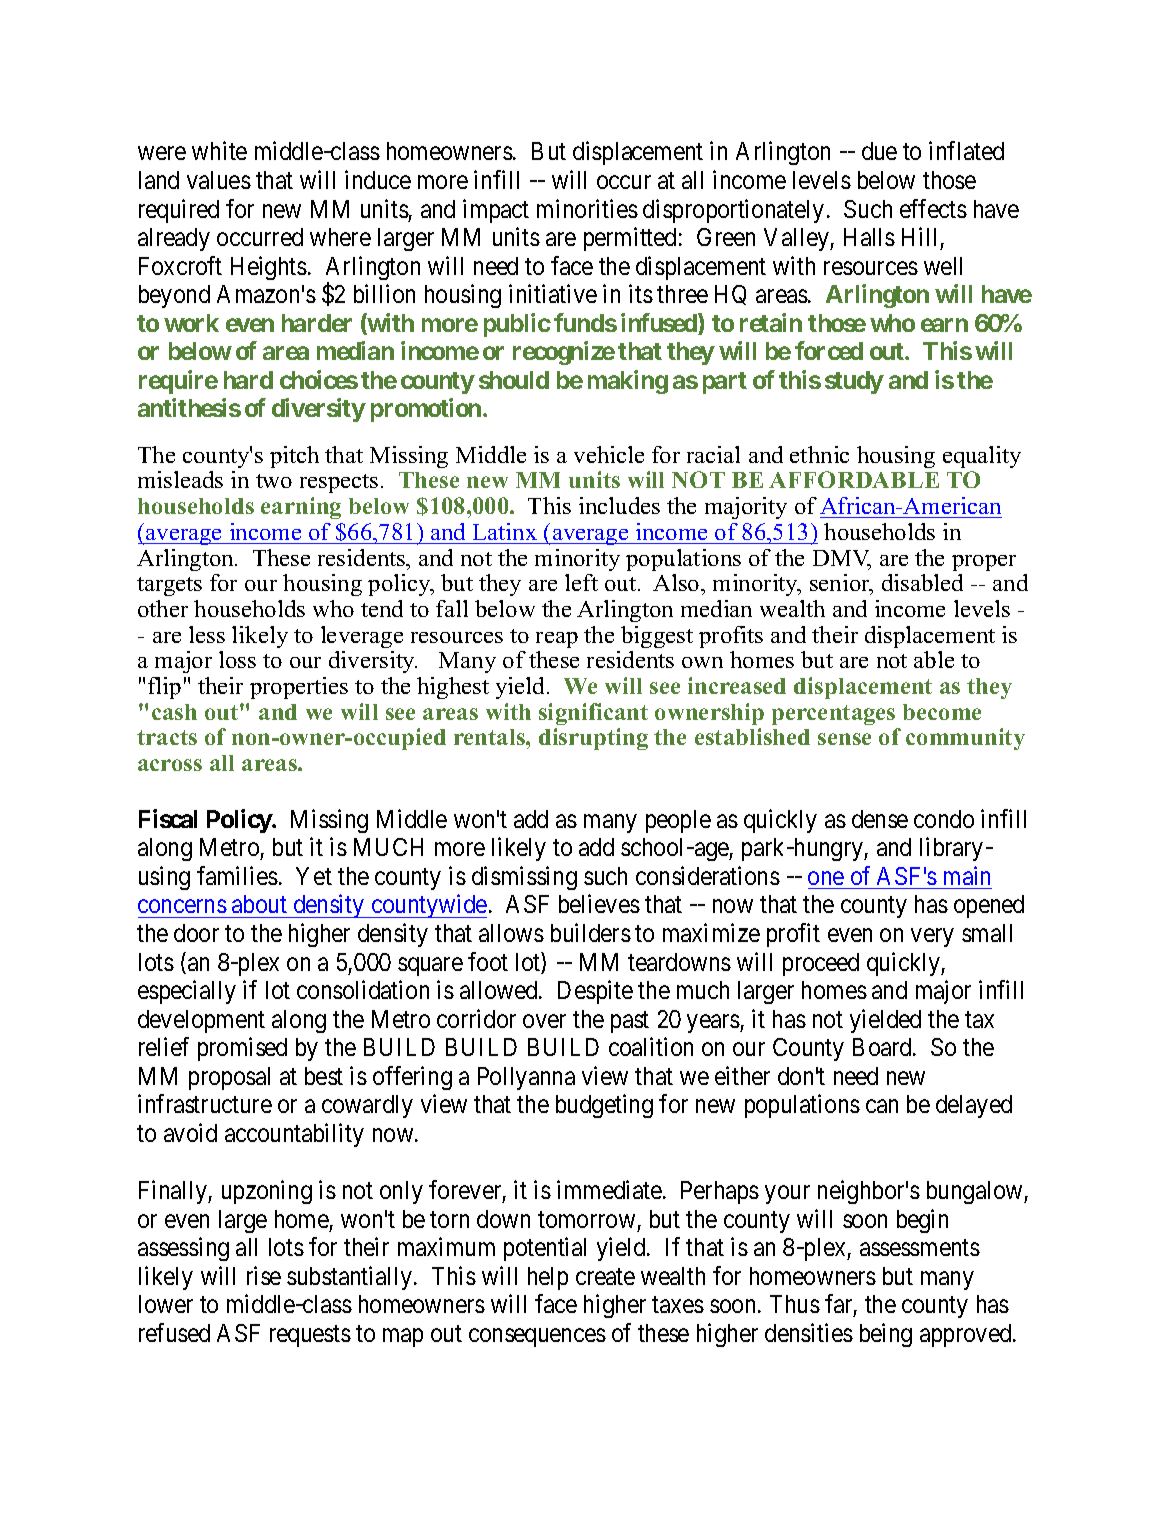  What do you see at coordinates (879, 151) in the document?
I see `due` at bounding box center [879, 151].
